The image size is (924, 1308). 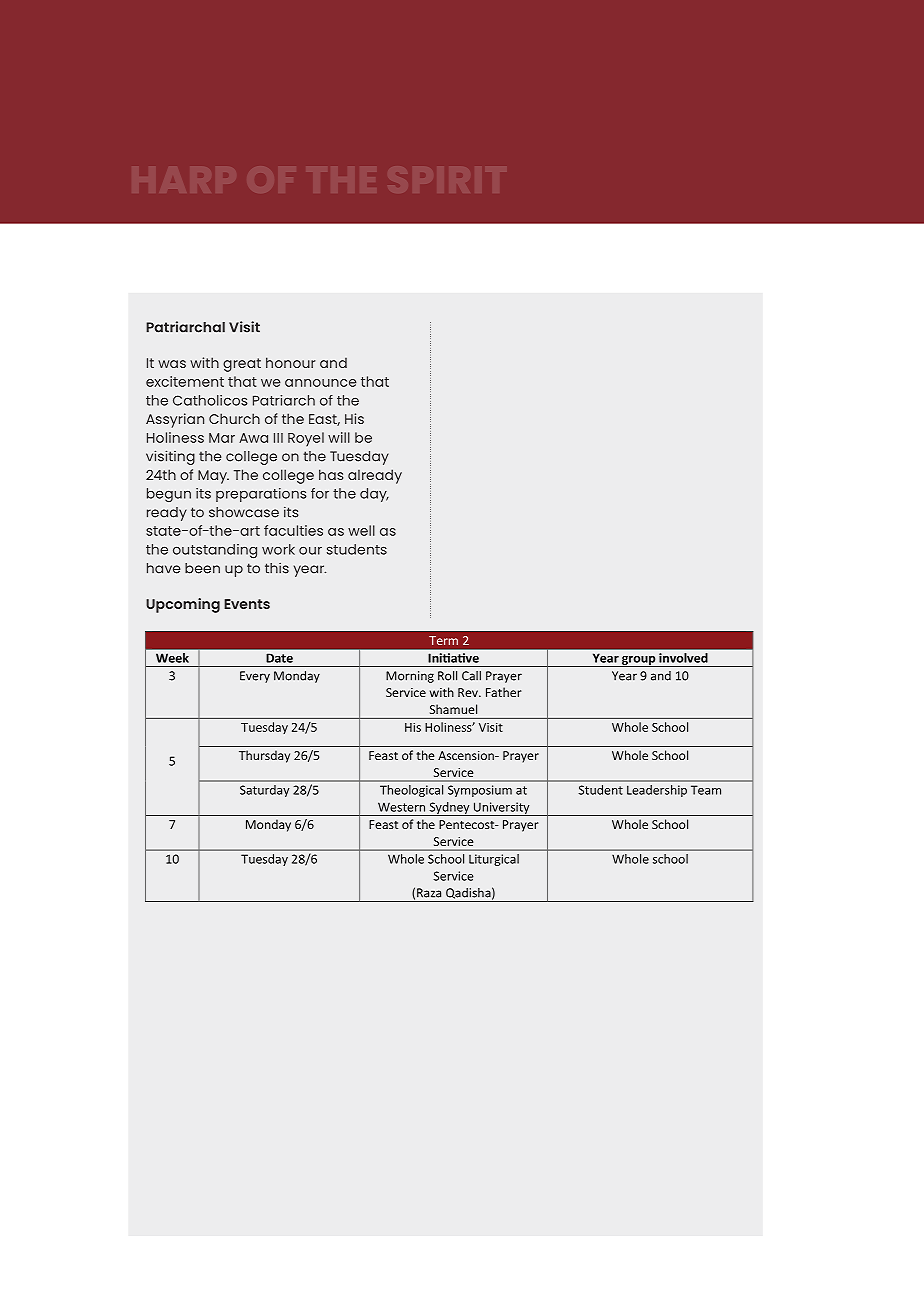 I want to click on Saturday, so click(x=264, y=791).
